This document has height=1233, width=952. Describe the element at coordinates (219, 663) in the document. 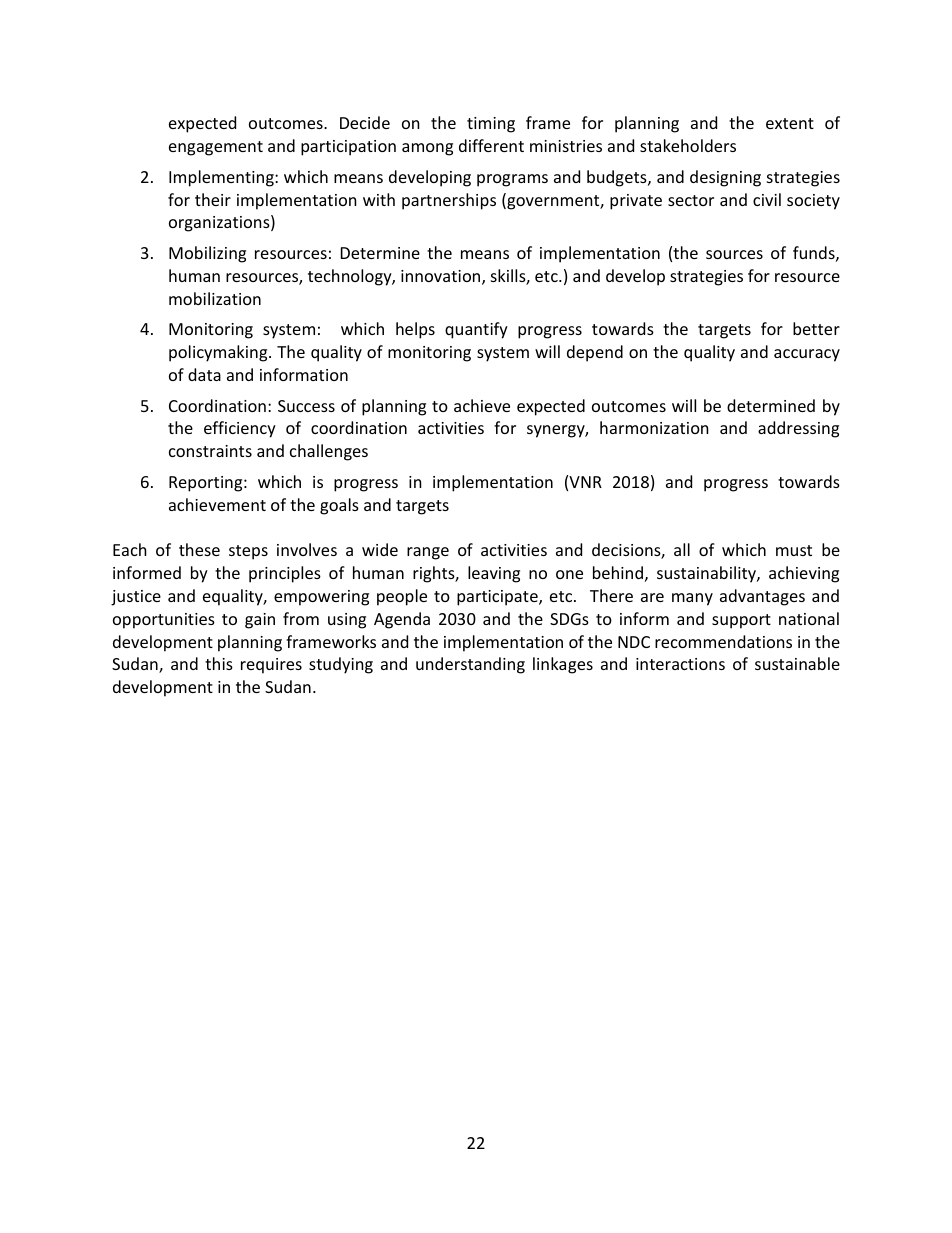

I see `this` at that location.
